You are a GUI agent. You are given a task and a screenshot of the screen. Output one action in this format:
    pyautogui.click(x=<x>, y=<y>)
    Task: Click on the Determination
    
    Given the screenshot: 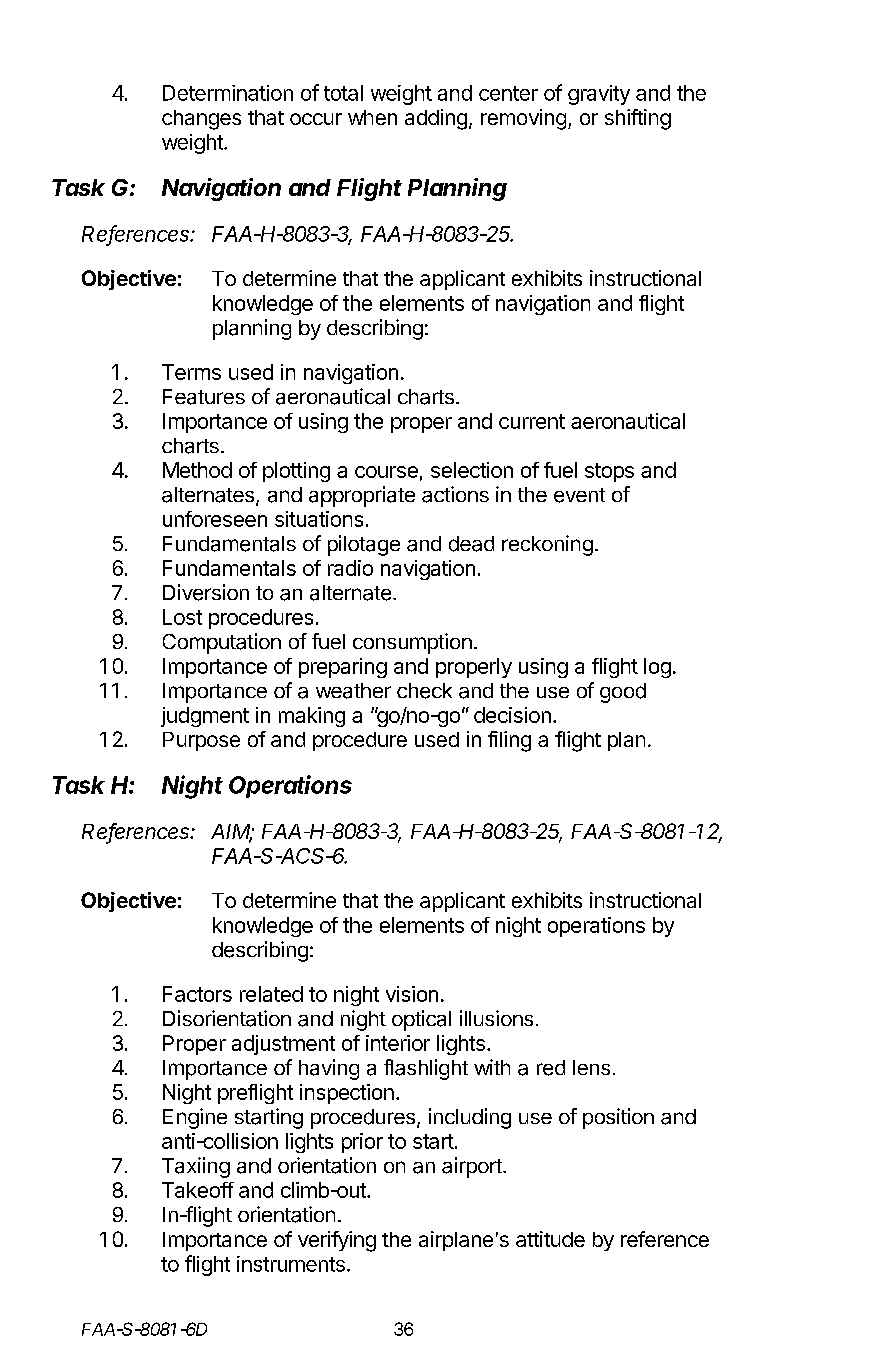 What is the action you would take?
    pyautogui.click(x=228, y=93)
